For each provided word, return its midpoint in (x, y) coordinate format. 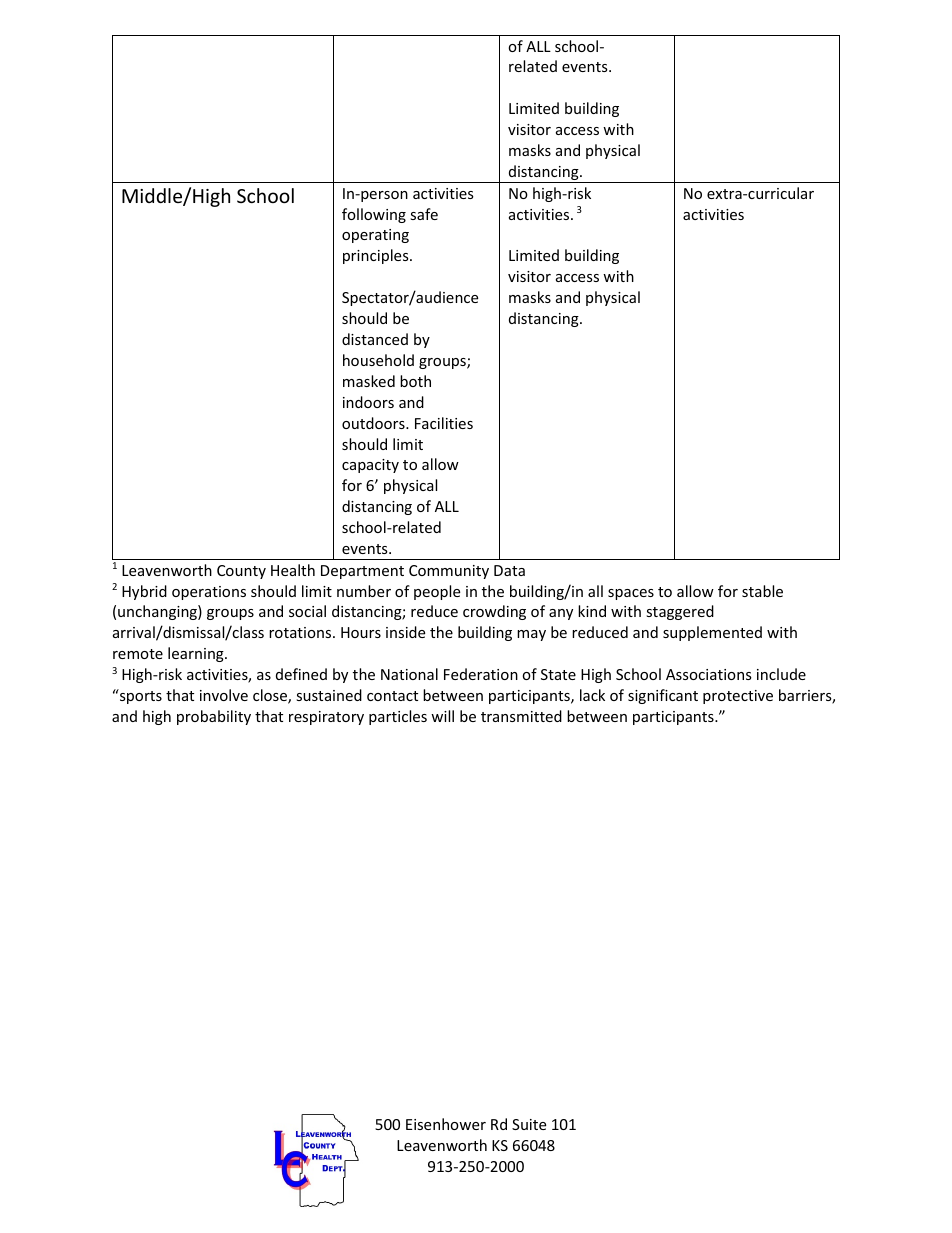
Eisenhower (446, 1124)
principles (377, 256)
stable (762, 591)
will (442, 716)
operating (375, 236)
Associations (709, 674)
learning (197, 654)
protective (738, 697)
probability (214, 717)
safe (424, 214)
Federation (481, 674)
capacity (370, 466)
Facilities (444, 423)
